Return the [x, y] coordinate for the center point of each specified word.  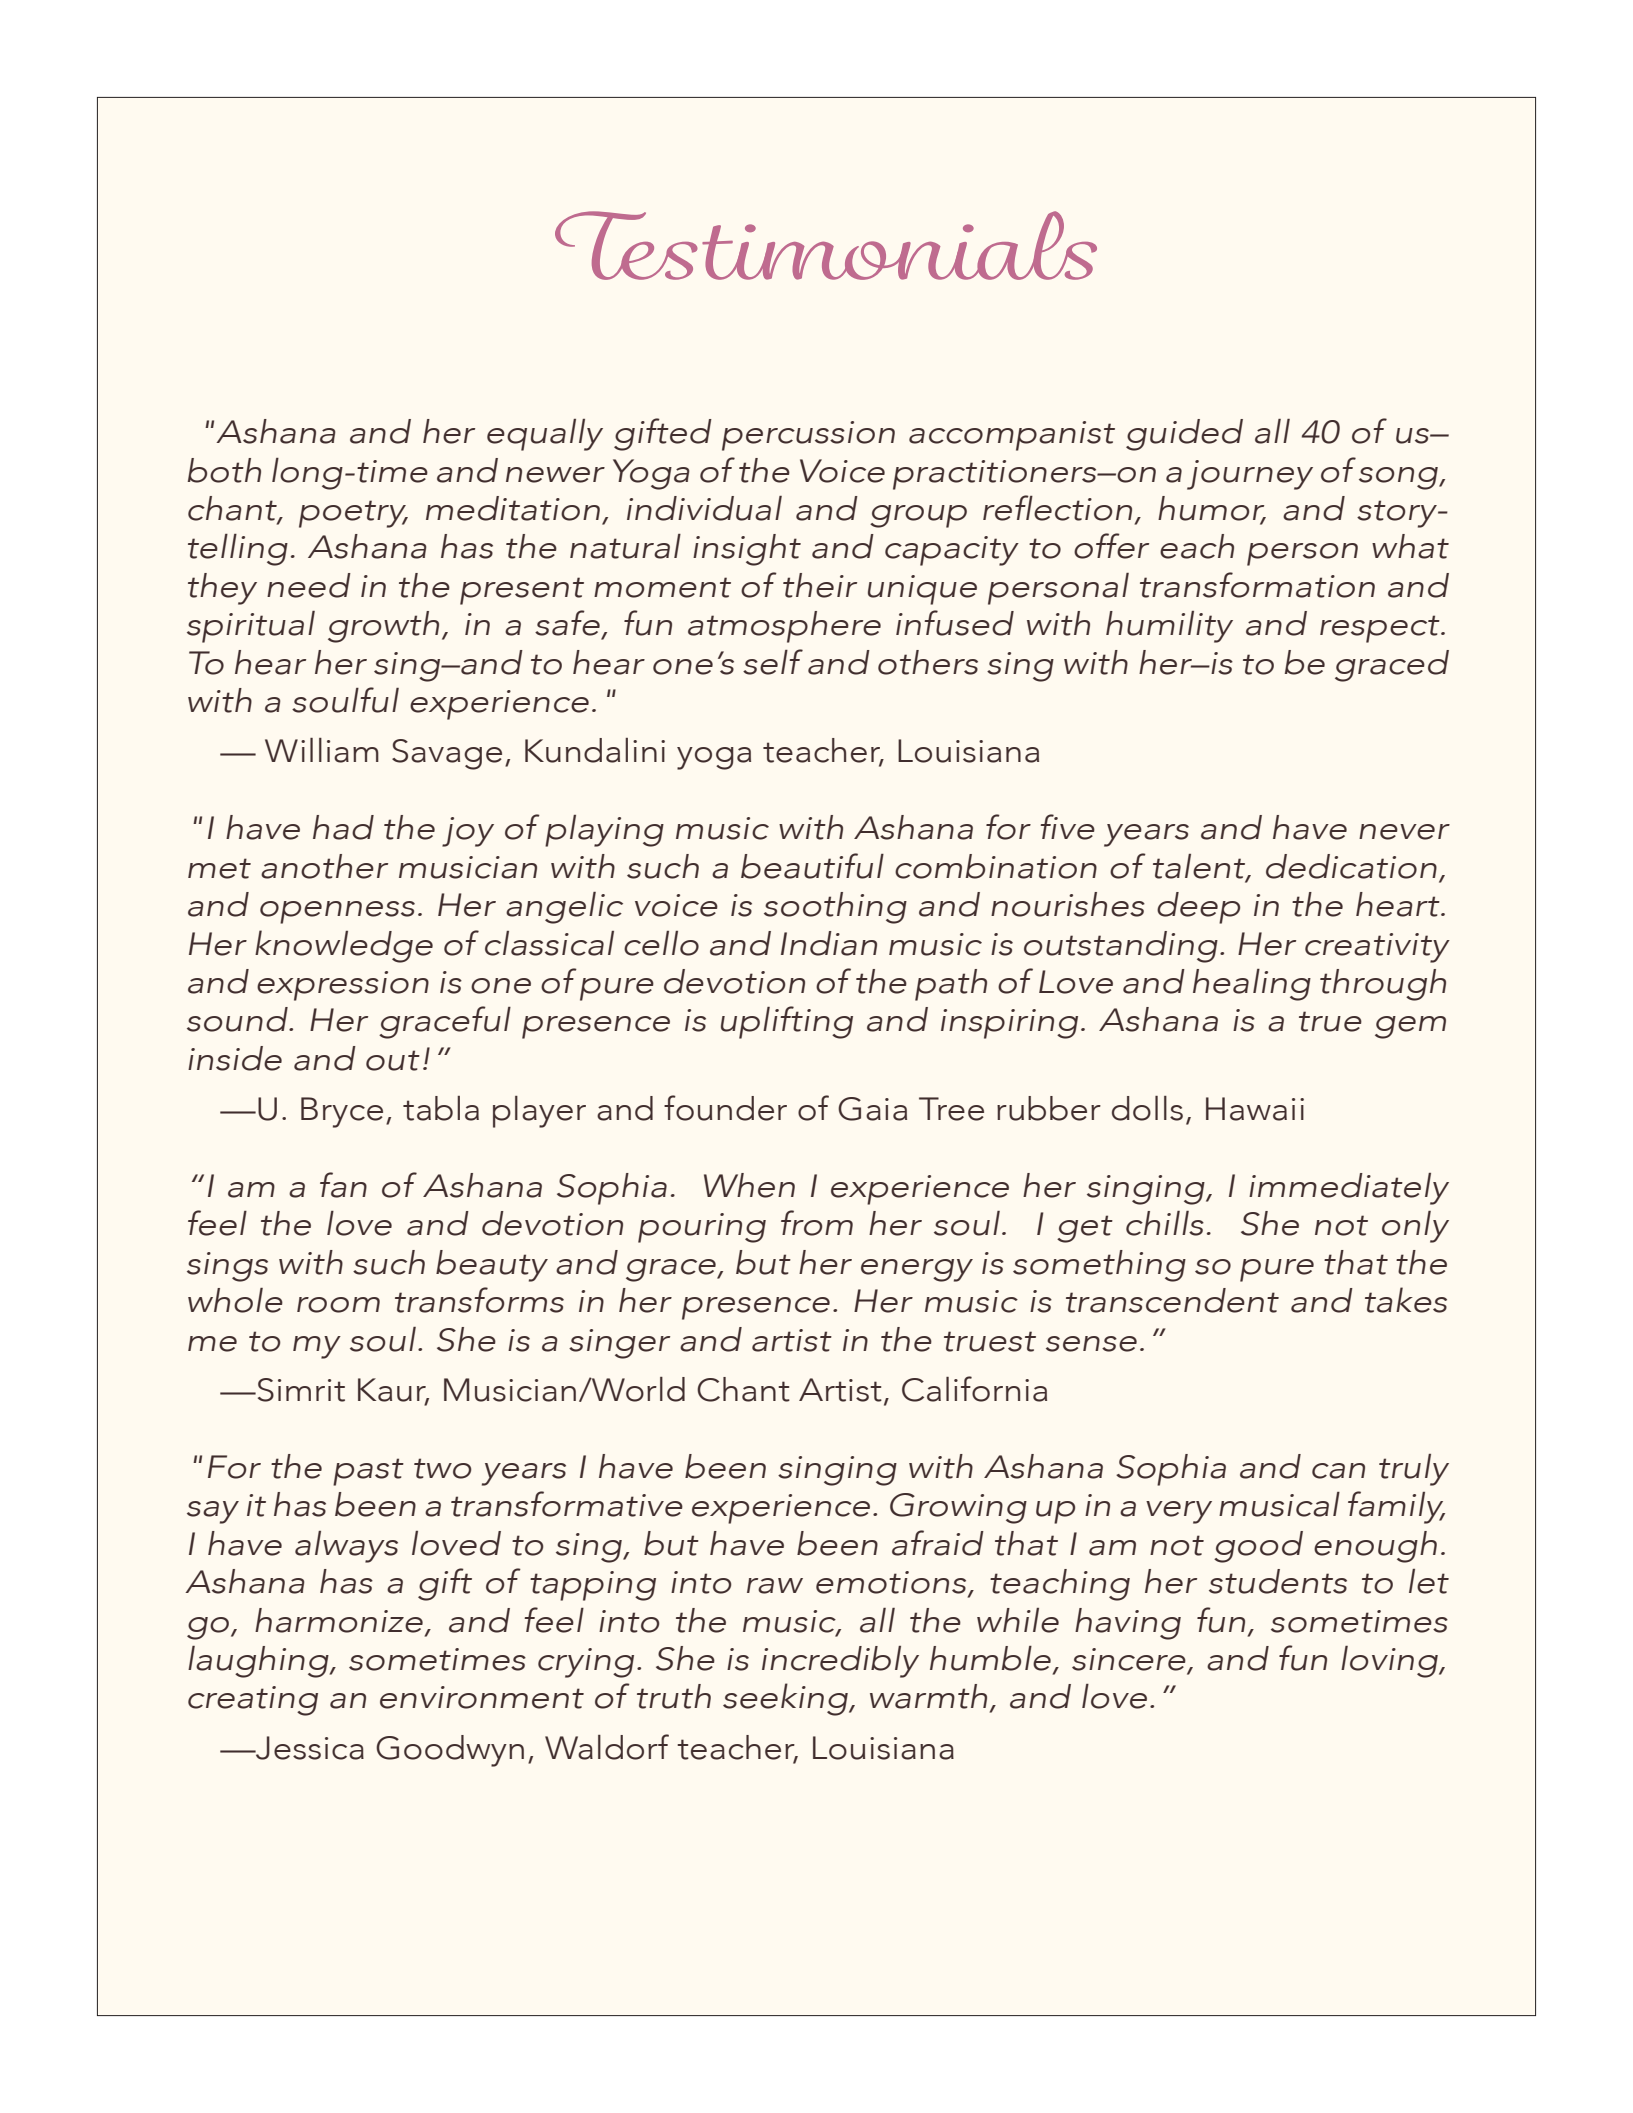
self [773, 662]
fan [343, 1185]
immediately [1349, 1189]
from [817, 1223]
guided [1184, 435]
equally [545, 435]
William [322, 750]
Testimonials [826, 245]
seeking [786, 1699]
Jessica [309, 1748]
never [1404, 832]
